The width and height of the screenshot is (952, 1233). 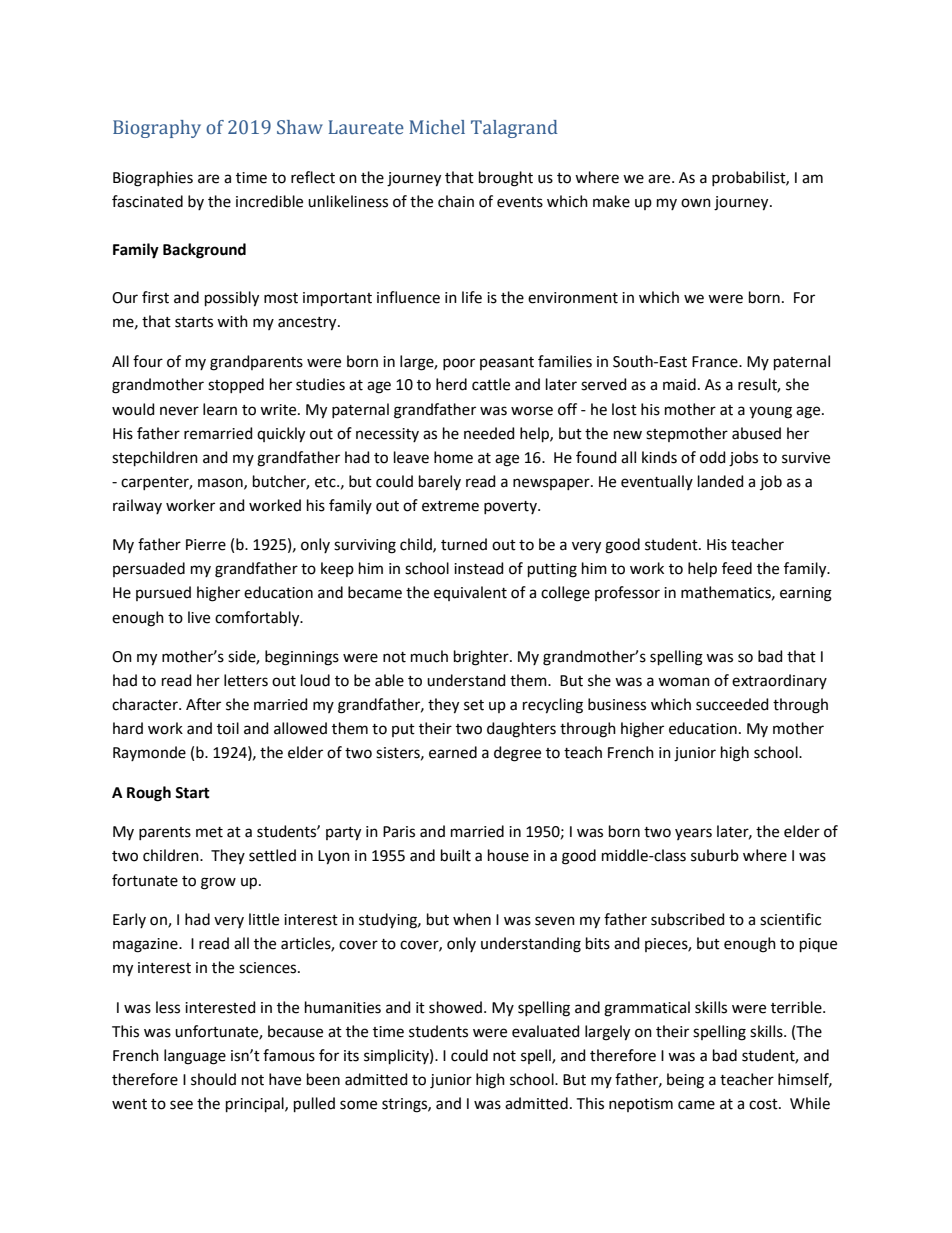 I want to click on Michel, so click(x=437, y=127).
